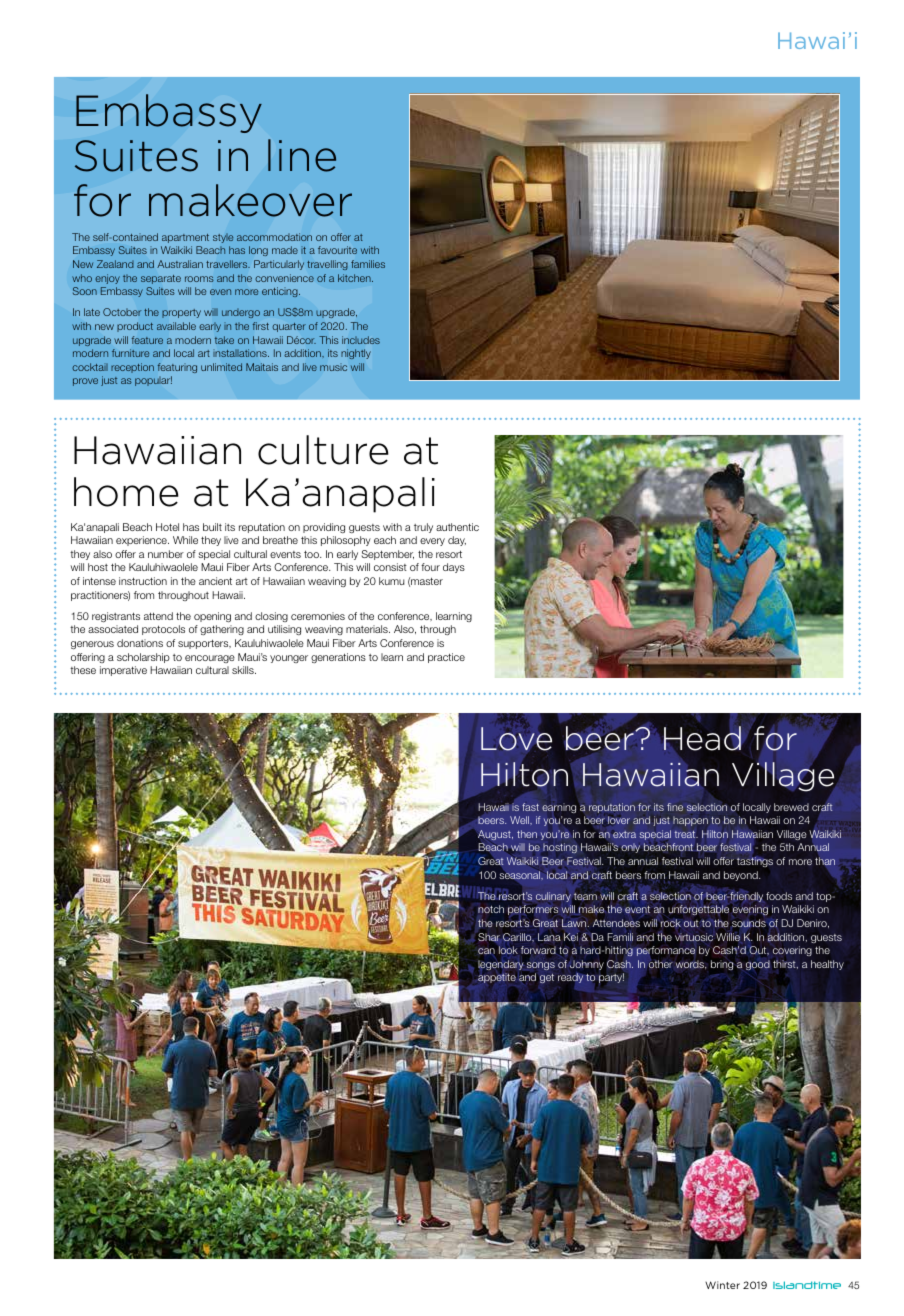  Describe the element at coordinates (185, 238) in the screenshot. I see `apartment` at that location.
